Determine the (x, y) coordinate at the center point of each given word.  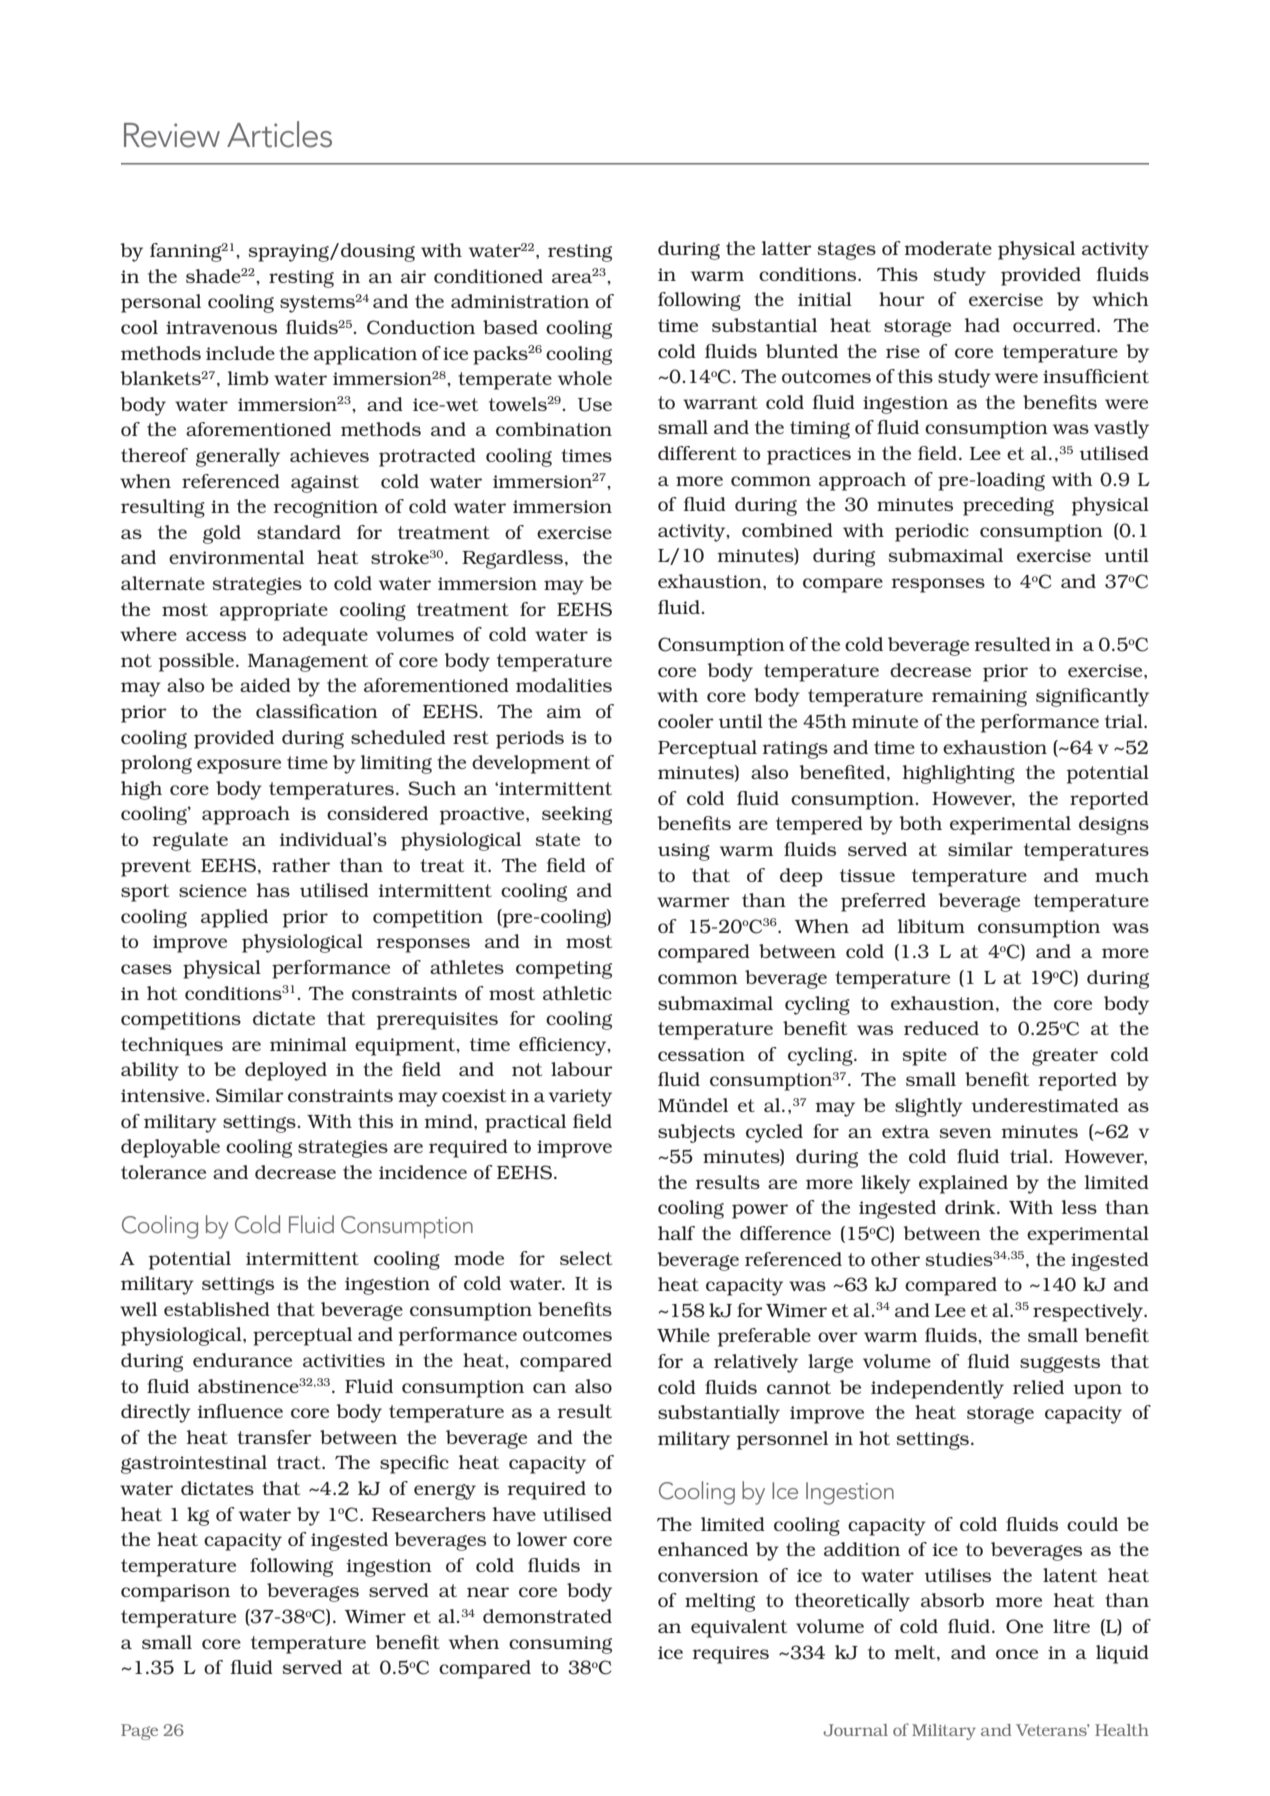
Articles (279, 134)
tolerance (163, 1172)
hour (902, 299)
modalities (564, 685)
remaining (979, 698)
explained (963, 1184)
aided (265, 685)
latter (787, 248)
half (676, 1233)
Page (139, 1732)
